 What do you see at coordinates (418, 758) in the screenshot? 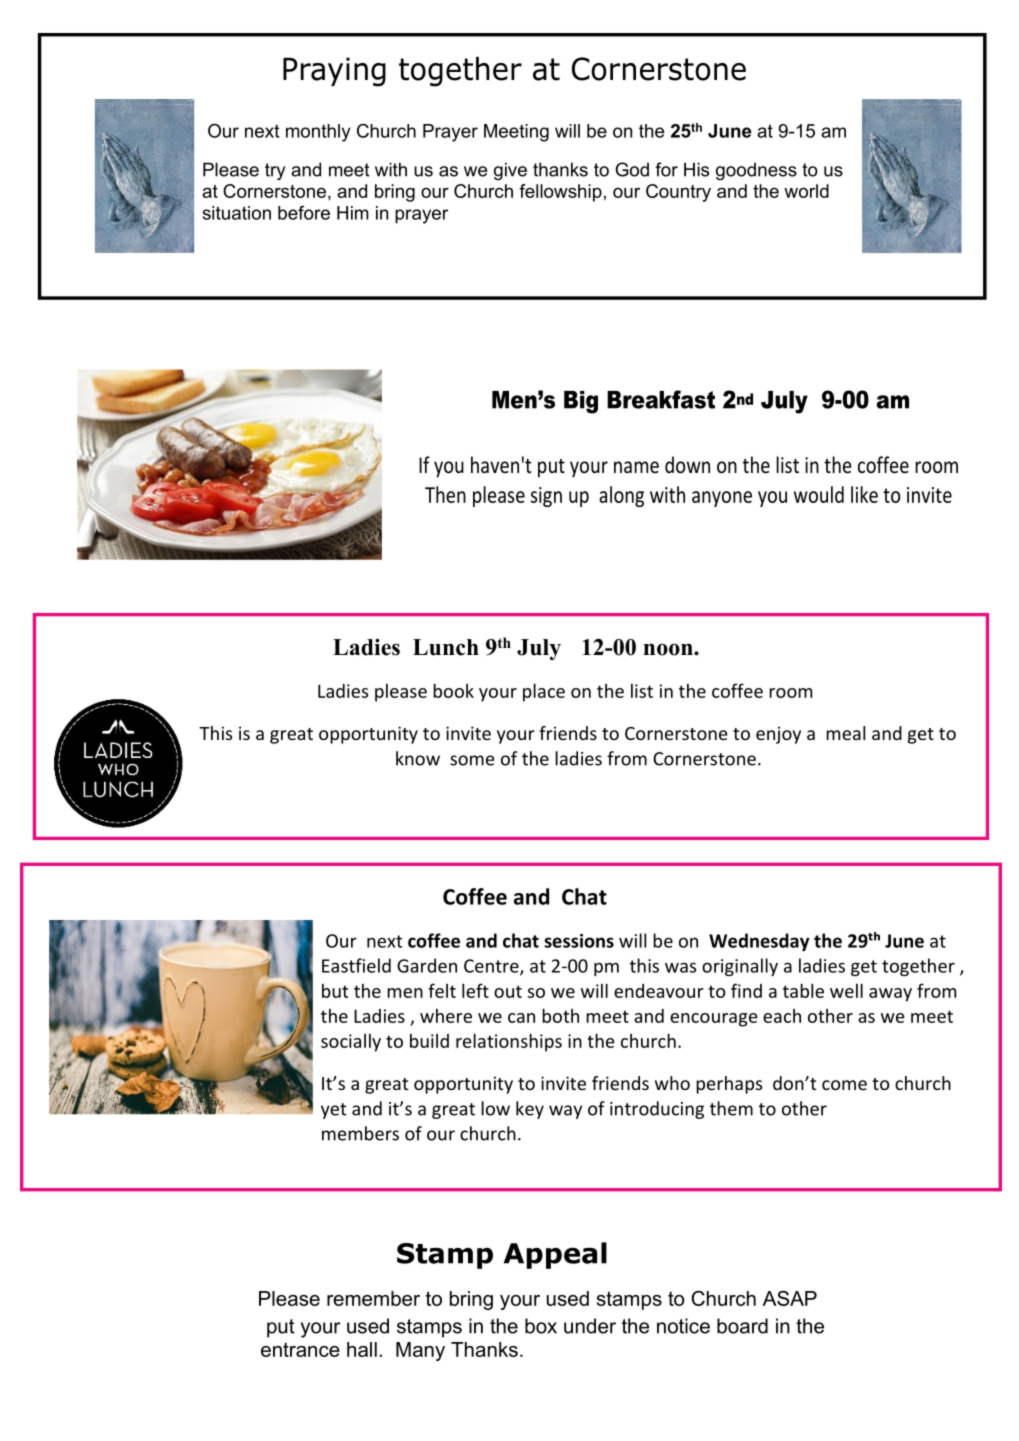
I see `know` at bounding box center [418, 758].
